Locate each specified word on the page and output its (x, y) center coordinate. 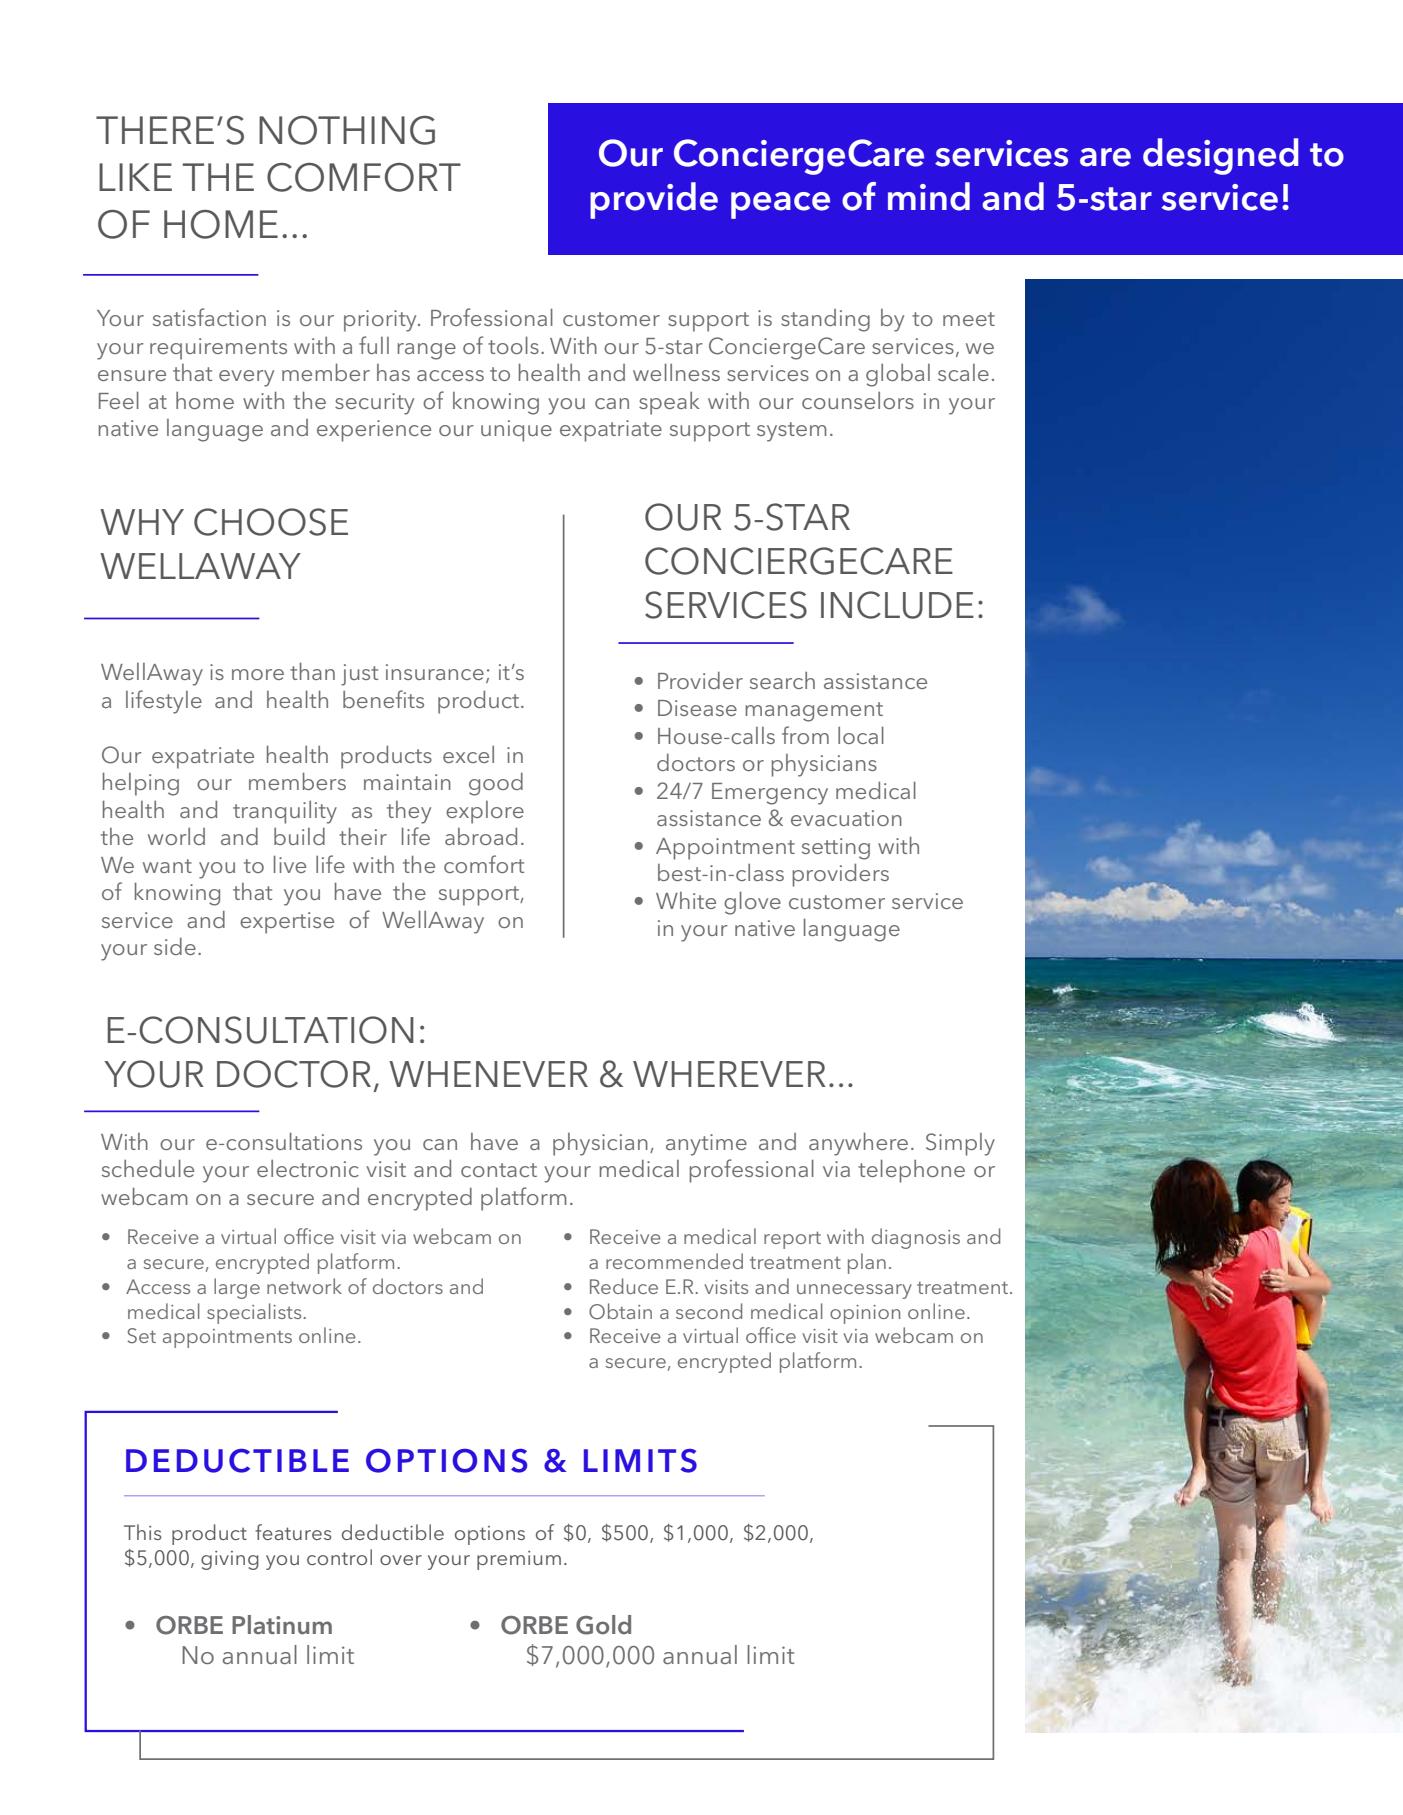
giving (230, 1560)
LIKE (135, 177)
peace (780, 205)
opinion (865, 1314)
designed (1220, 156)
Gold (603, 1625)
